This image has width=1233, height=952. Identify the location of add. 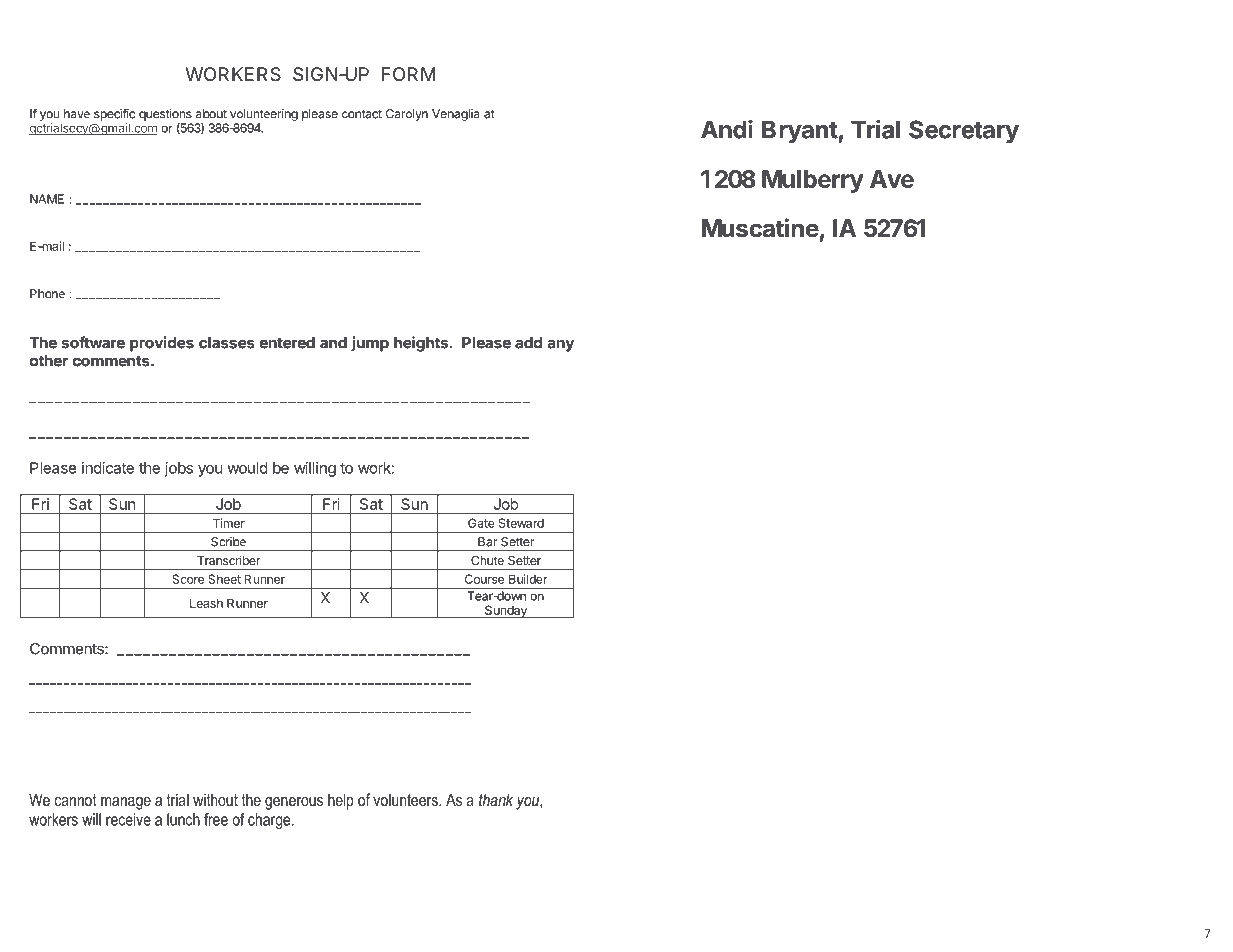
(528, 343).
